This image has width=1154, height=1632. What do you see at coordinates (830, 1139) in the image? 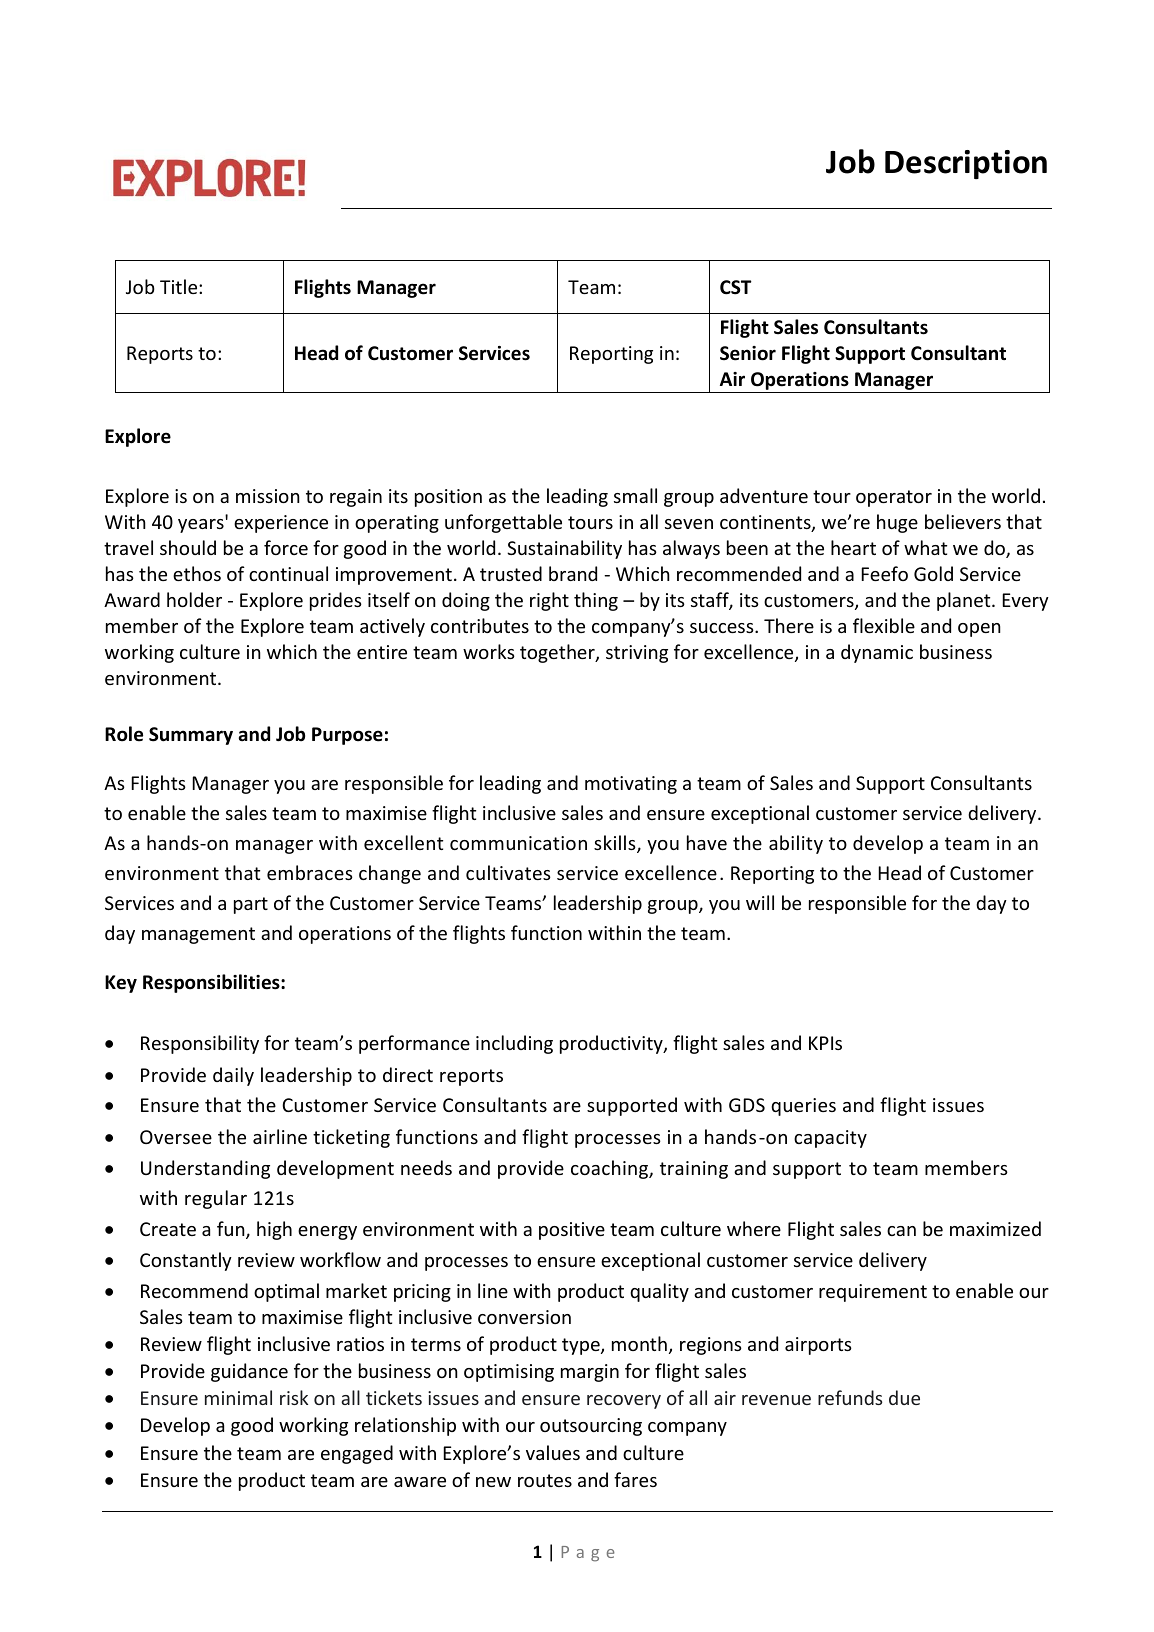
I see `capacity` at bounding box center [830, 1139].
